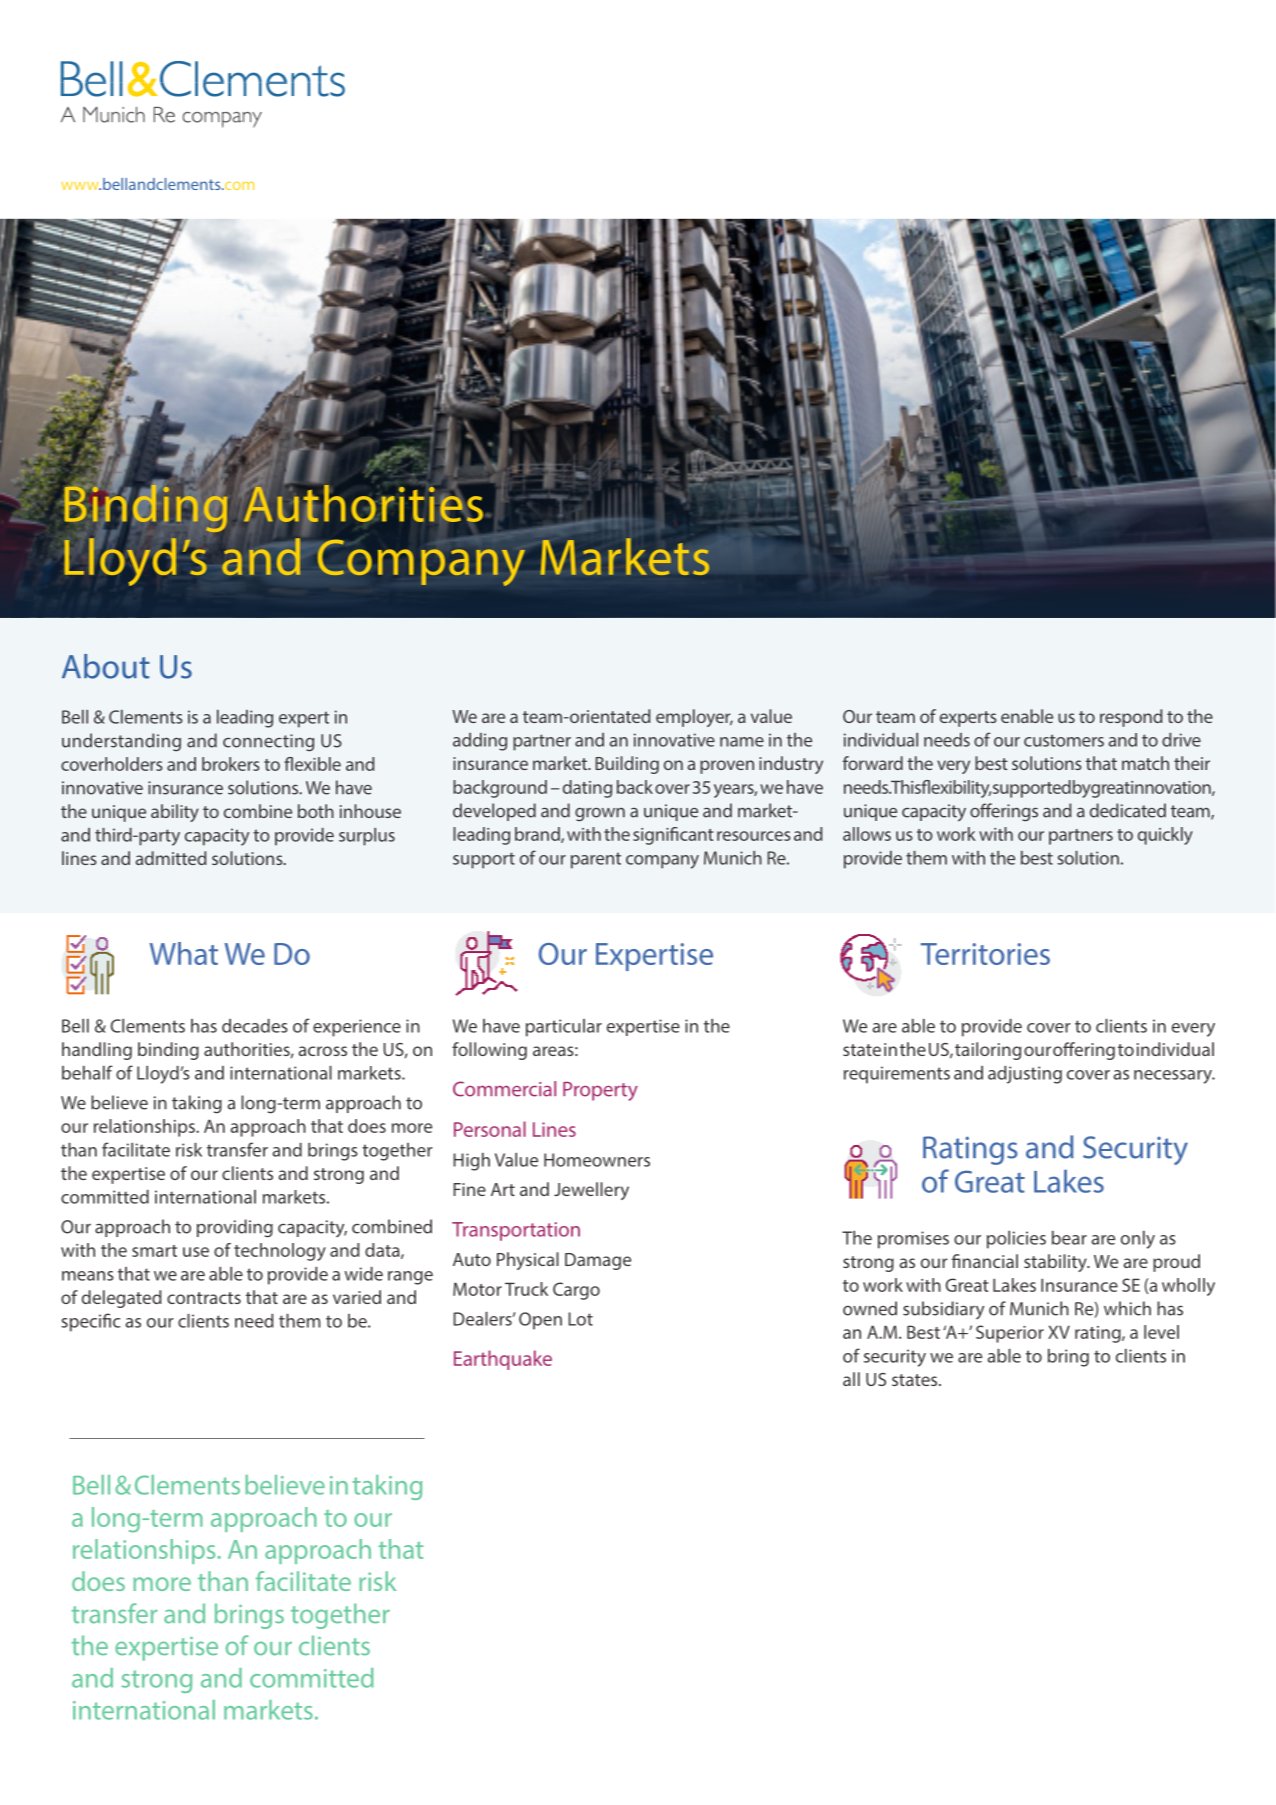  What do you see at coordinates (694, 718) in the screenshot?
I see `employer` at bounding box center [694, 718].
